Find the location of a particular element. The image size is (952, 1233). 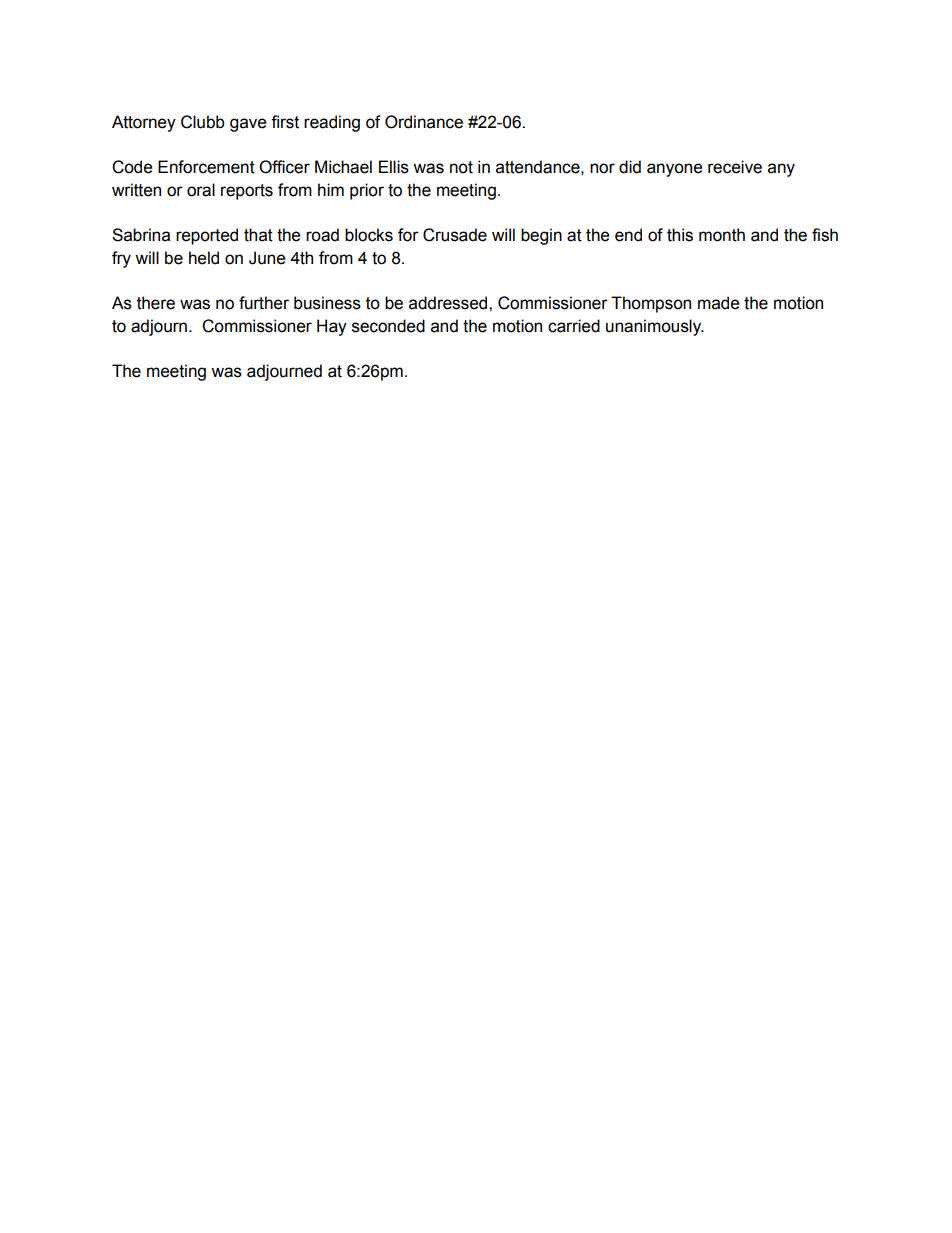

Ordinance is located at coordinates (424, 122).
